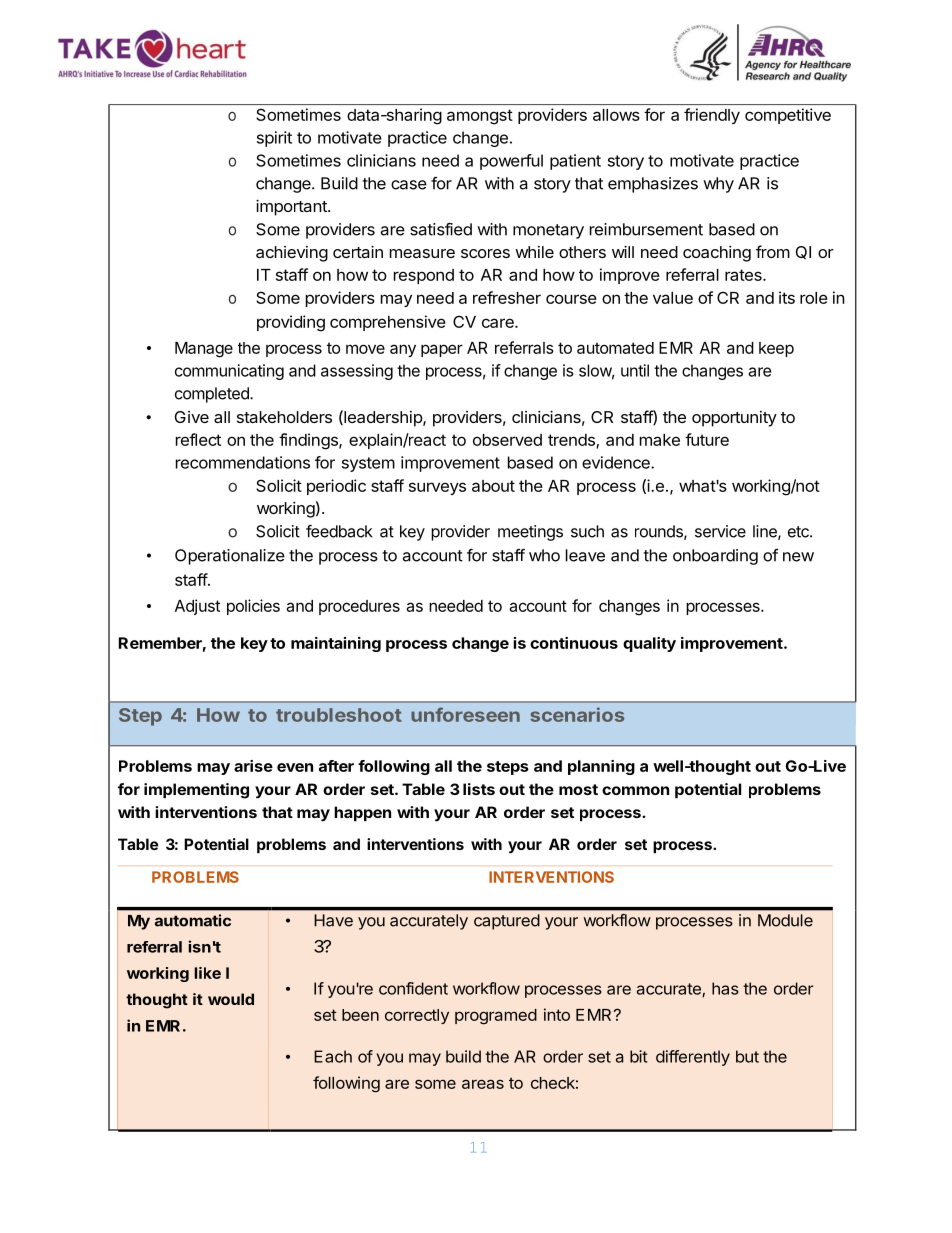 The width and height of the screenshot is (952, 1233). What do you see at coordinates (243, 462) in the screenshot?
I see `recommendations` at bounding box center [243, 462].
